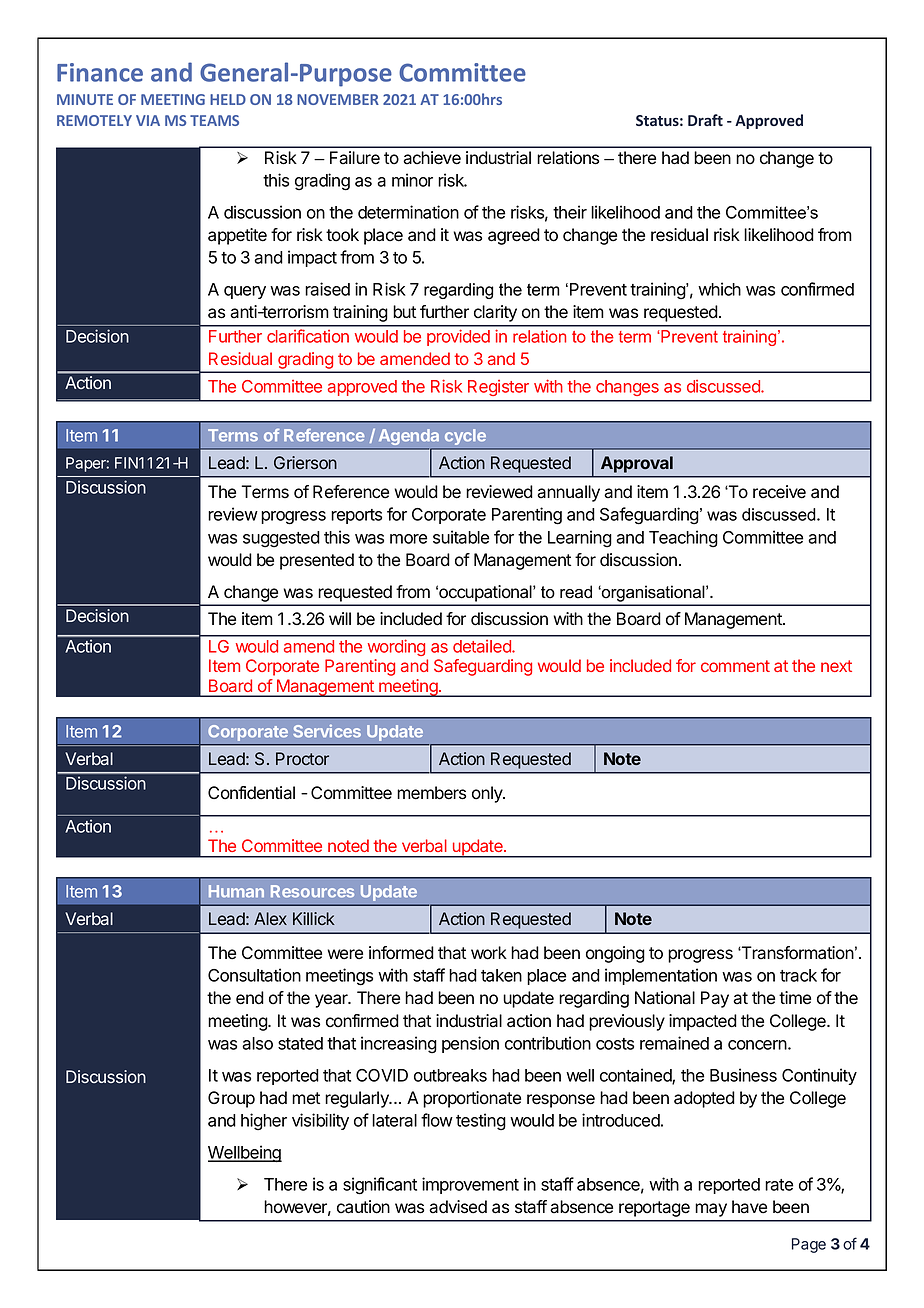 The width and height of the page is (924, 1308). I want to click on track, so click(798, 975).
